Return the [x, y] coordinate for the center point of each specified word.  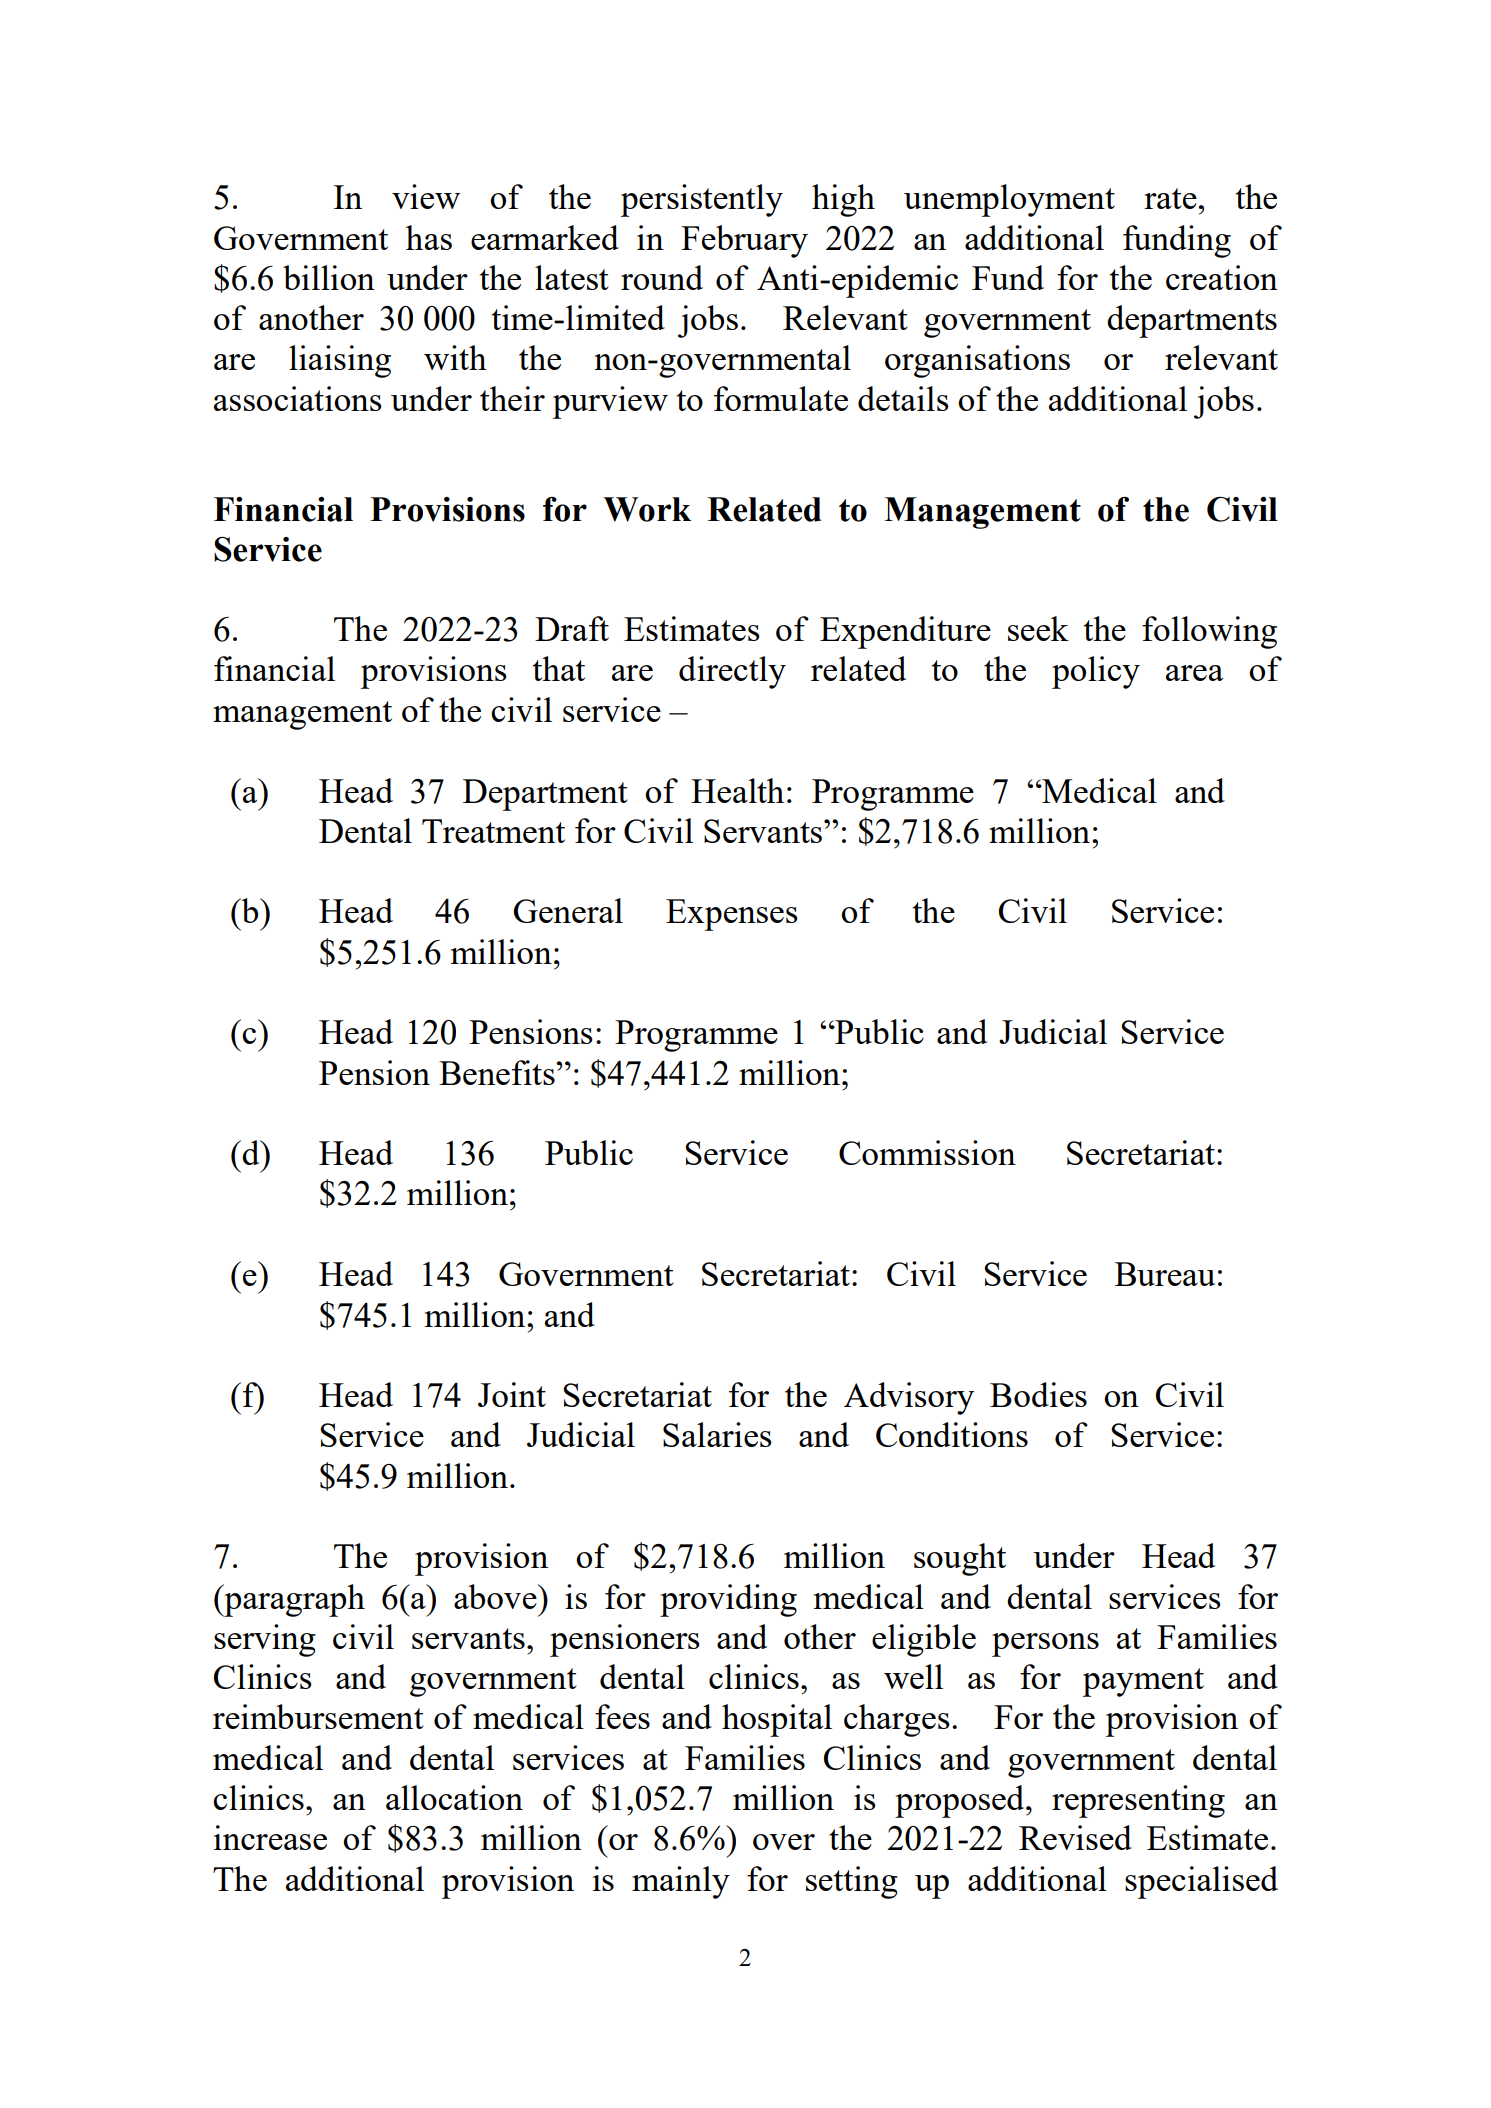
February [744, 241]
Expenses [732, 915]
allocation [454, 1797]
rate [1170, 198]
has [429, 237]
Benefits [498, 1072]
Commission [927, 1152]
